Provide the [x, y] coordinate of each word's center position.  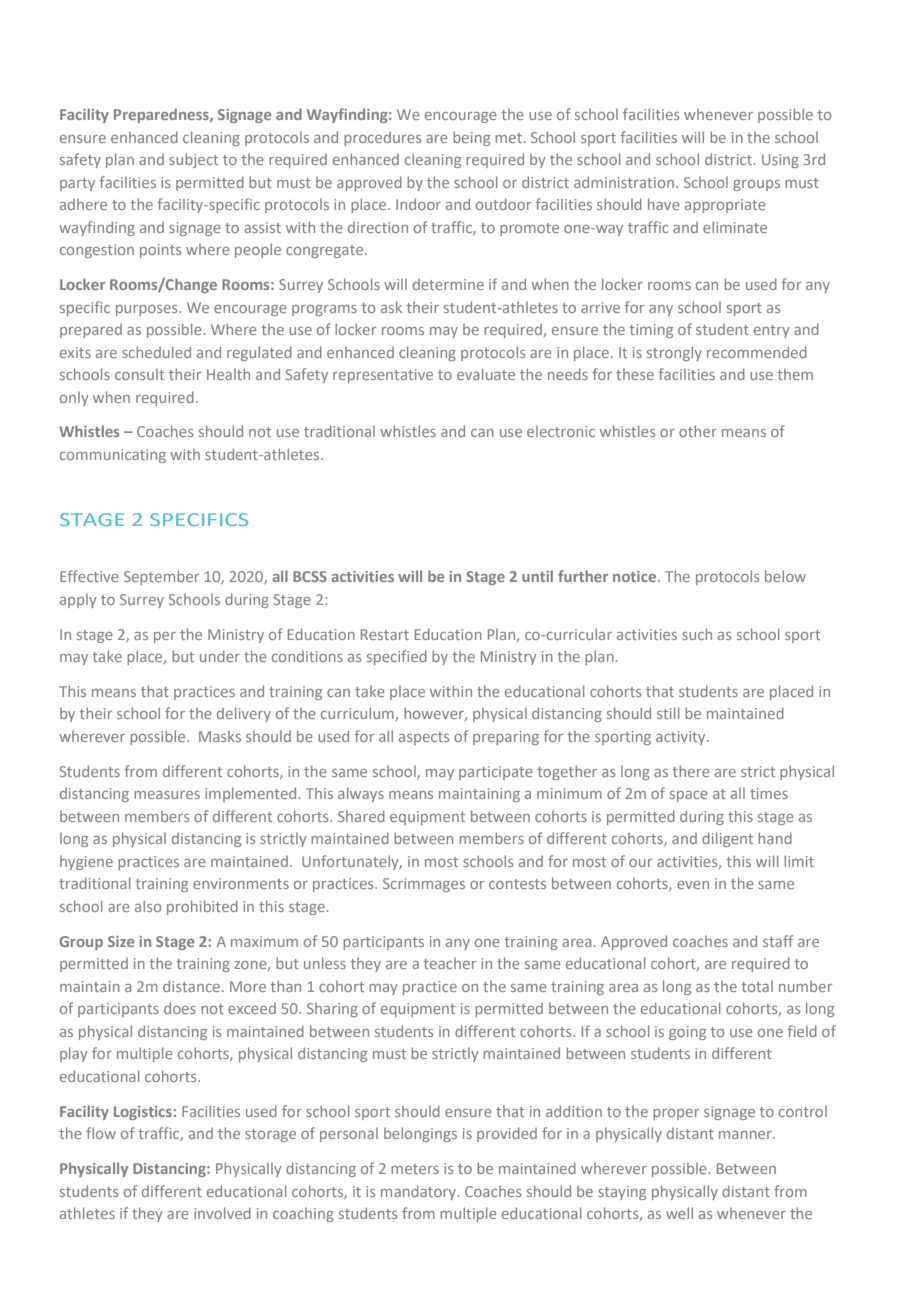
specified [397, 657]
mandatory [420, 1192]
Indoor [418, 204]
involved [222, 1213]
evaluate [486, 374]
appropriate [725, 206]
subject [193, 160]
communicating [113, 456]
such [697, 634]
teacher [449, 963]
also [148, 906]
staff [778, 941]
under [220, 656]
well [679, 1213]
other [698, 431]
